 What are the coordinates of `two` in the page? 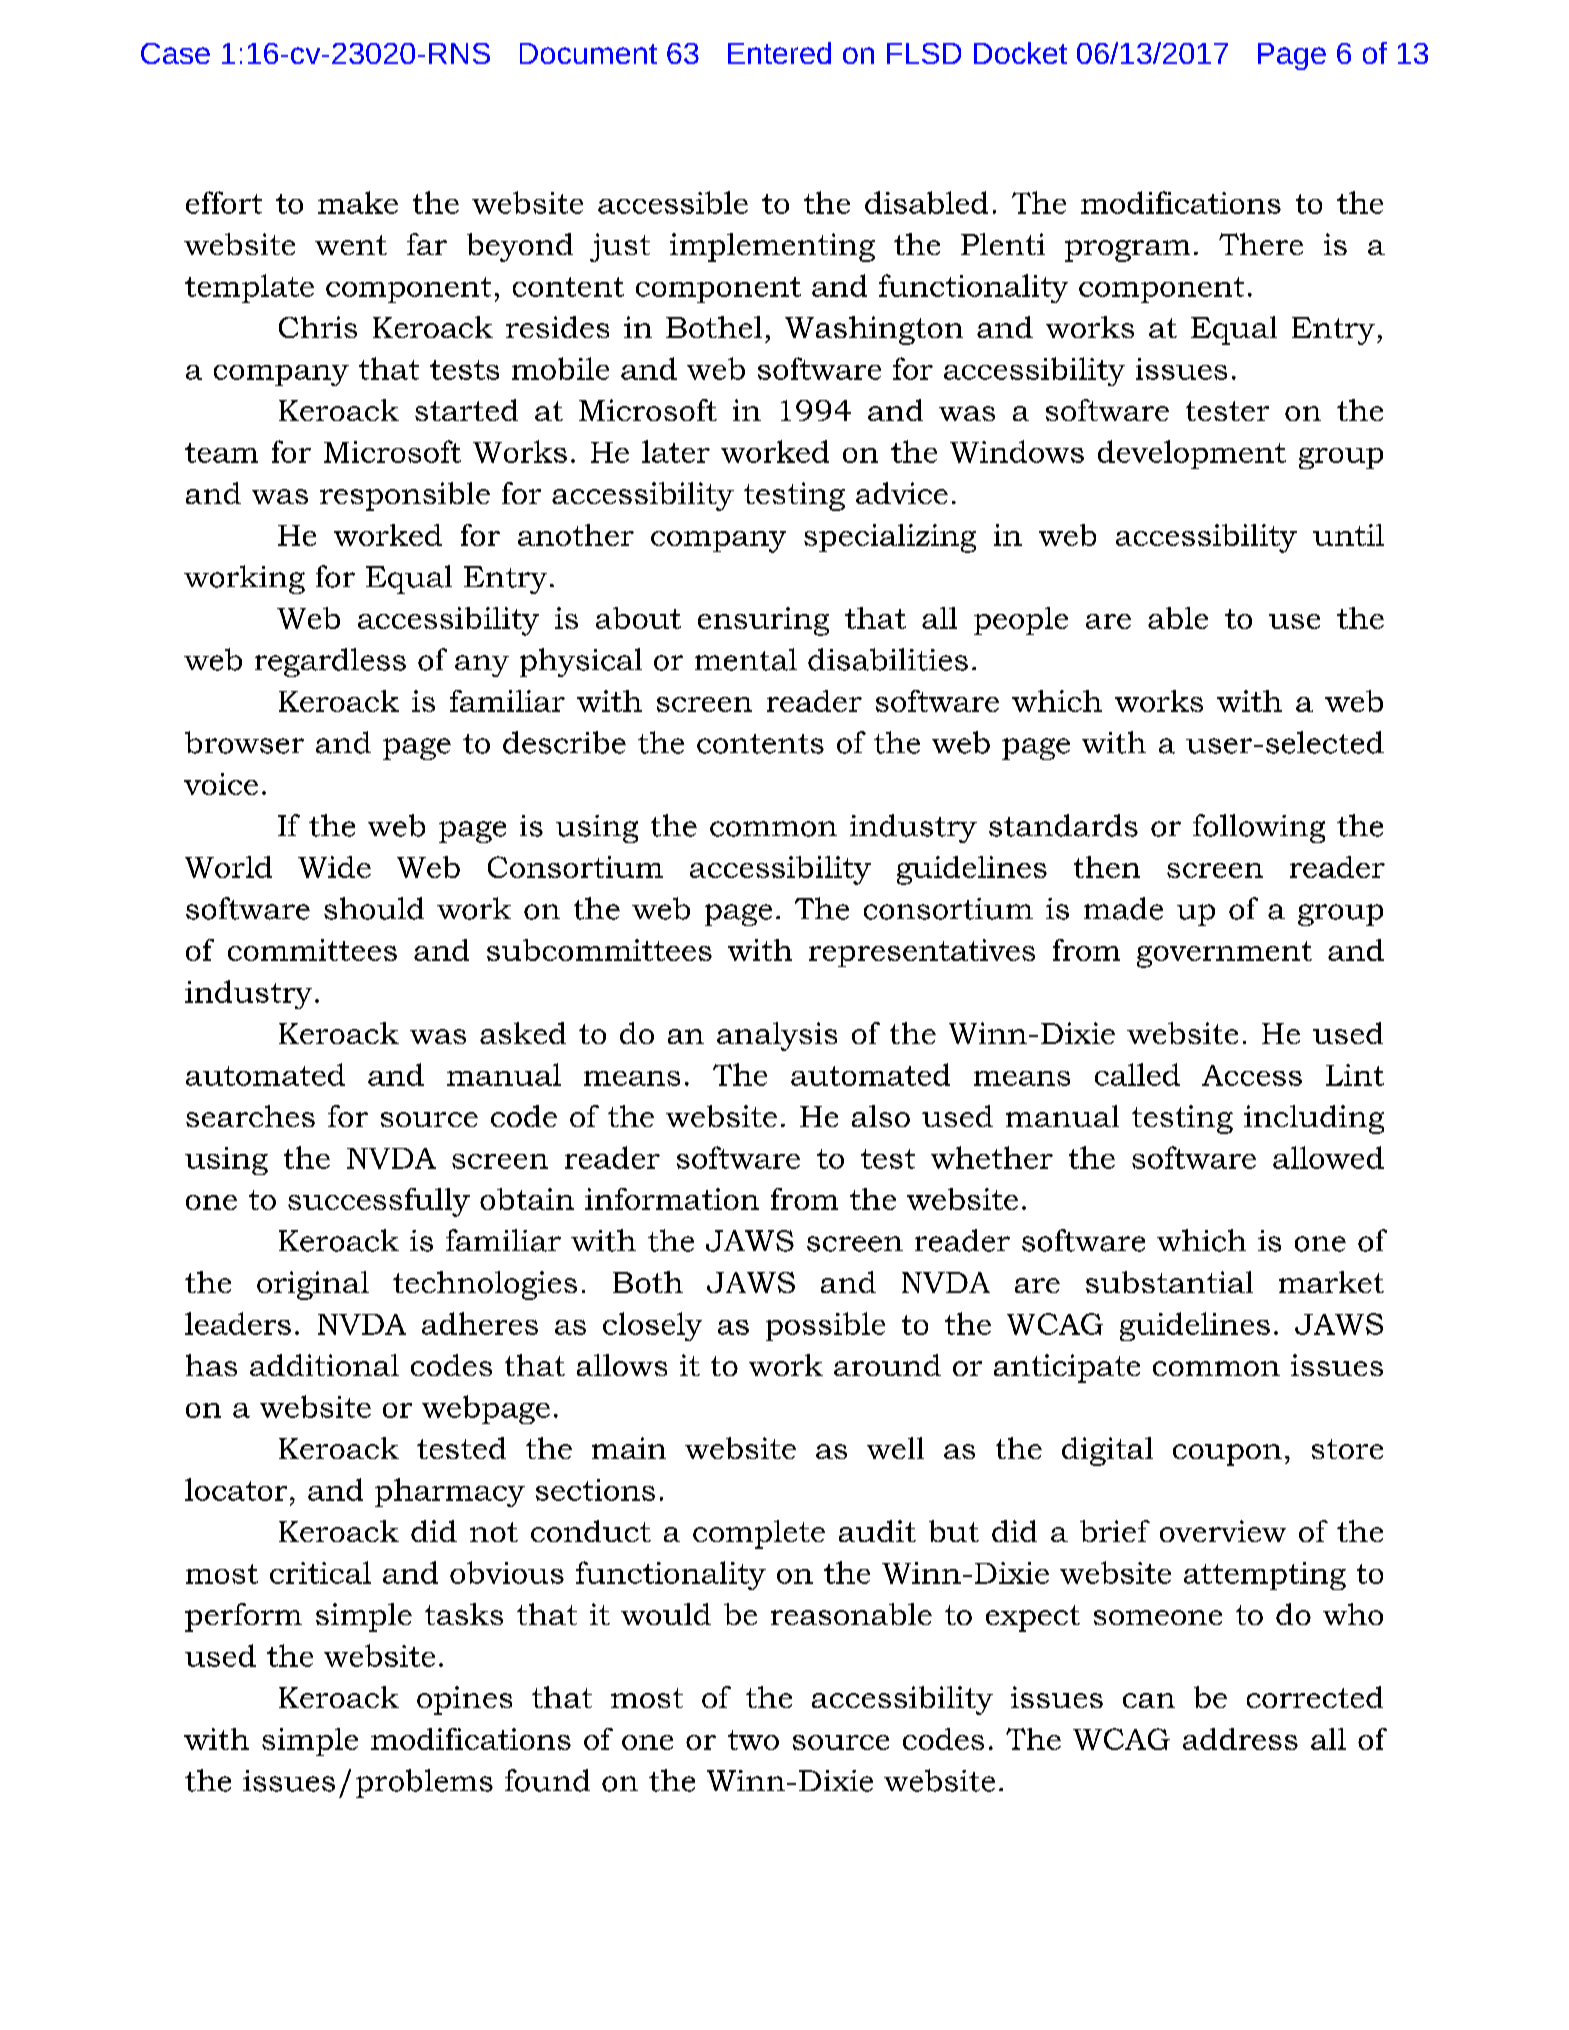 It's located at (753, 1740).
